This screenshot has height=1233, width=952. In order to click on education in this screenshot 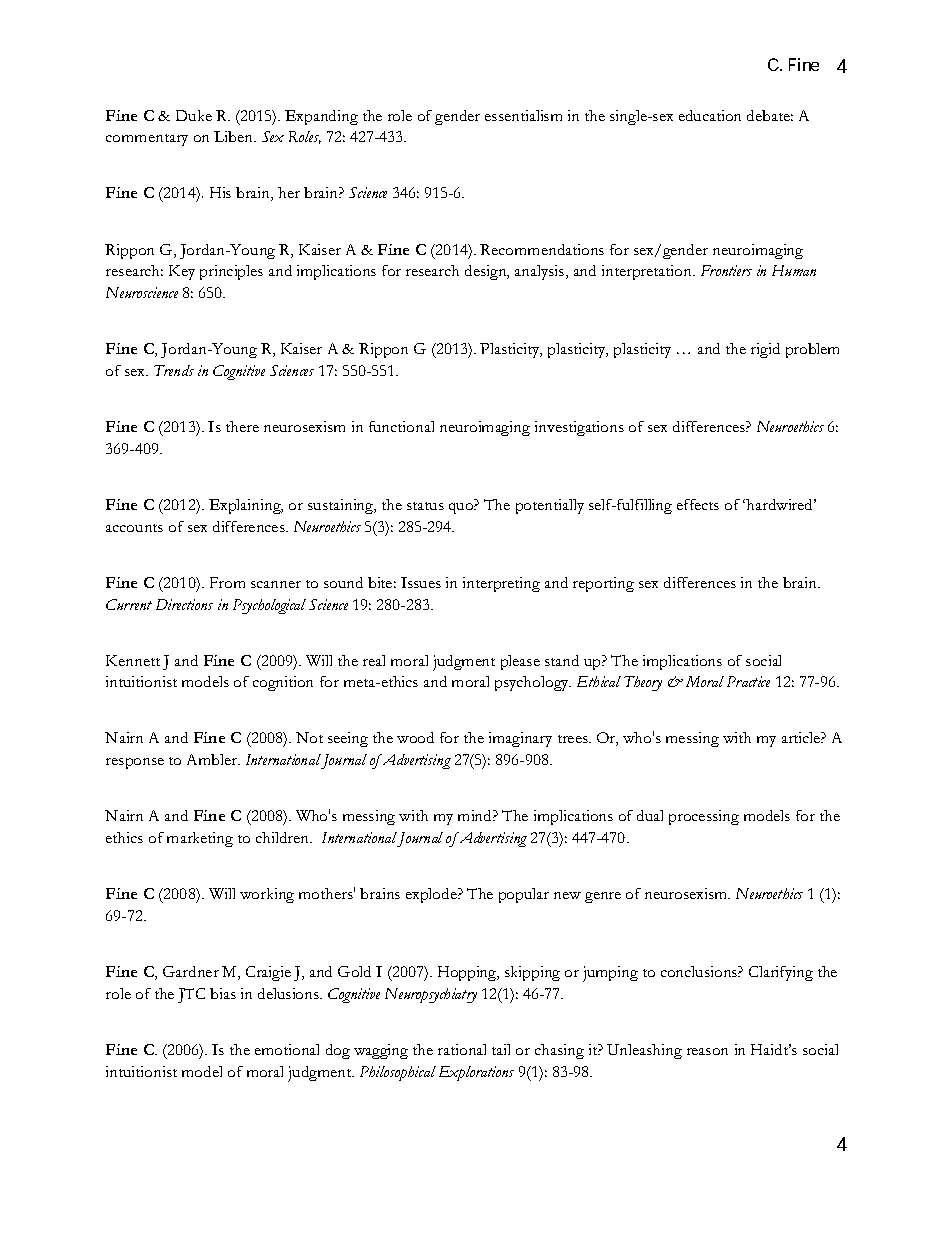, I will do `click(710, 115)`.
